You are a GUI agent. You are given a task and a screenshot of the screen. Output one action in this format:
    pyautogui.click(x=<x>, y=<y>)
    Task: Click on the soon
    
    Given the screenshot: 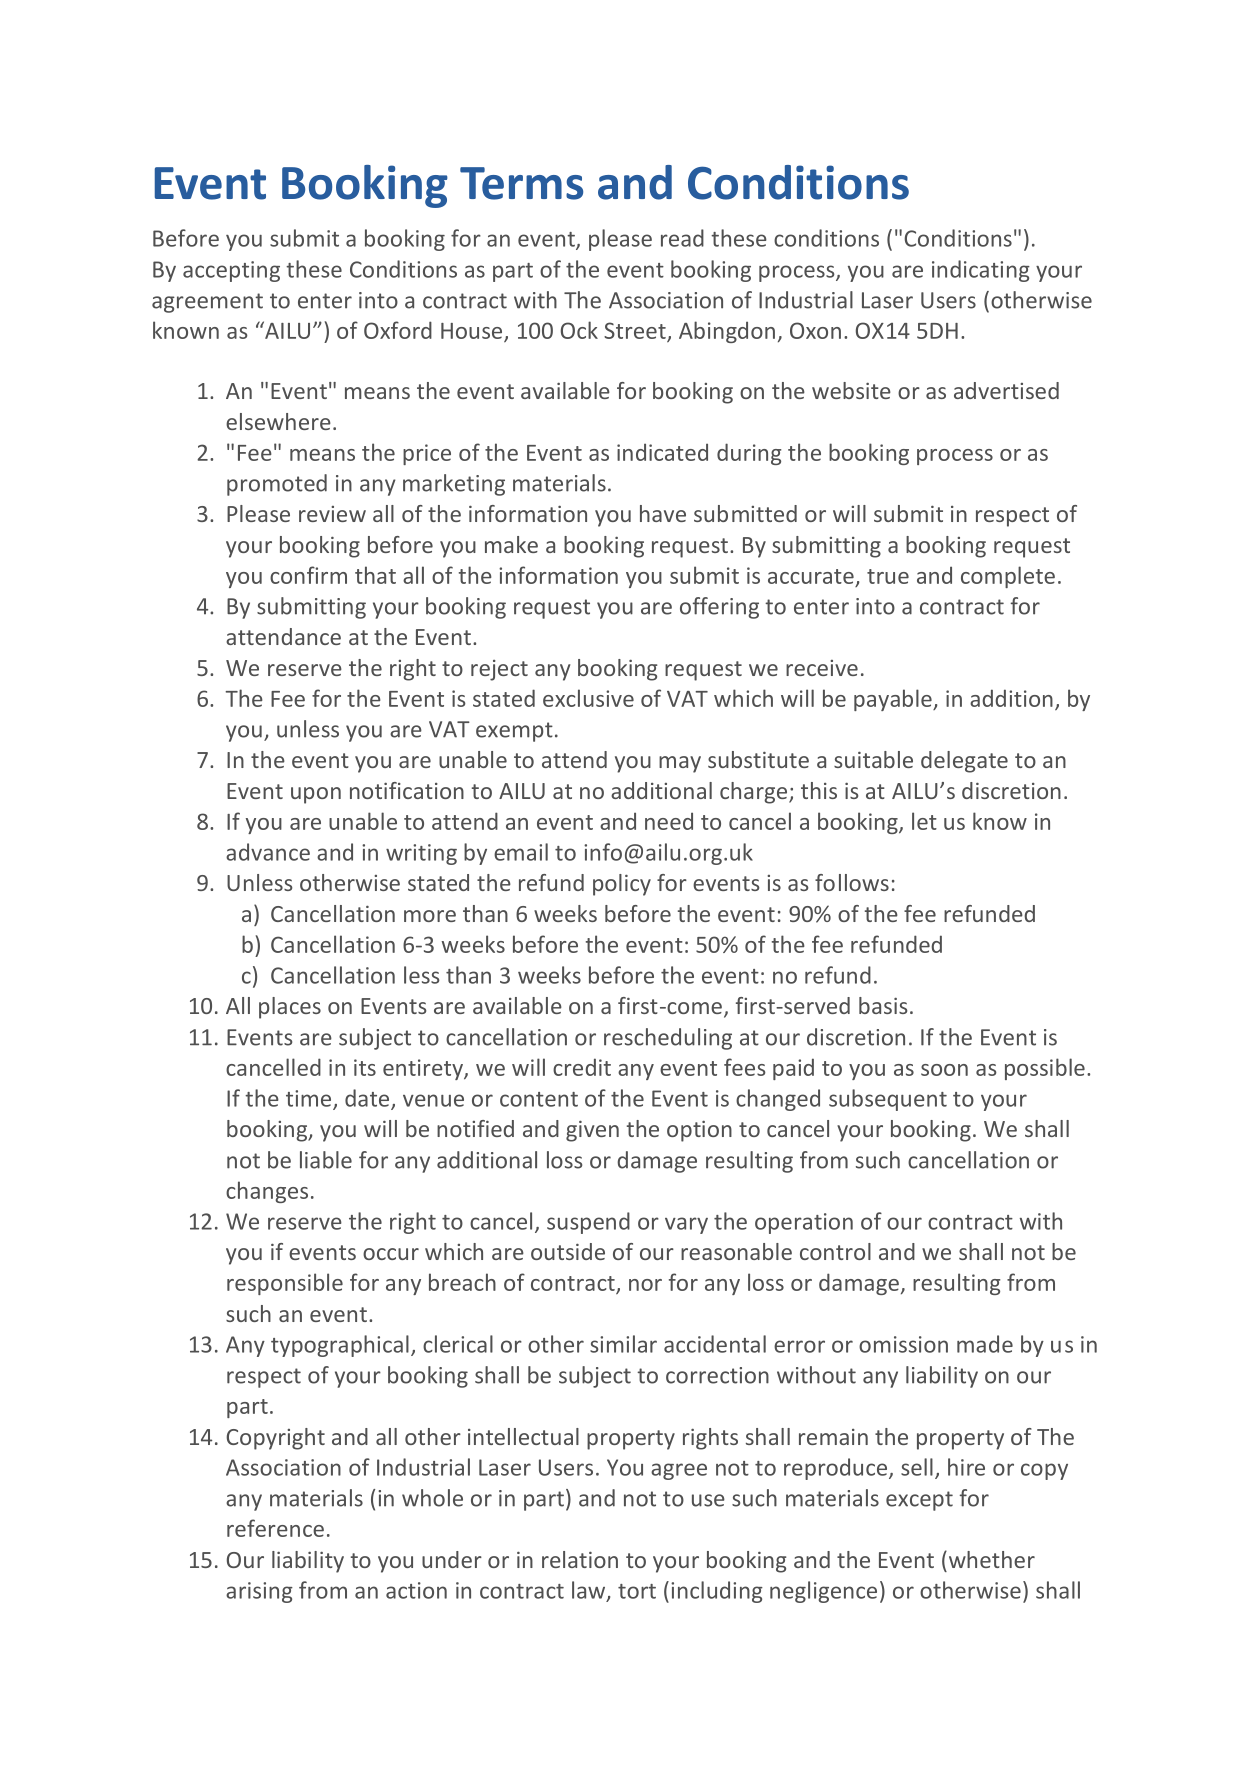 What is the action you would take?
    pyautogui.click(x=944, y=1070)
